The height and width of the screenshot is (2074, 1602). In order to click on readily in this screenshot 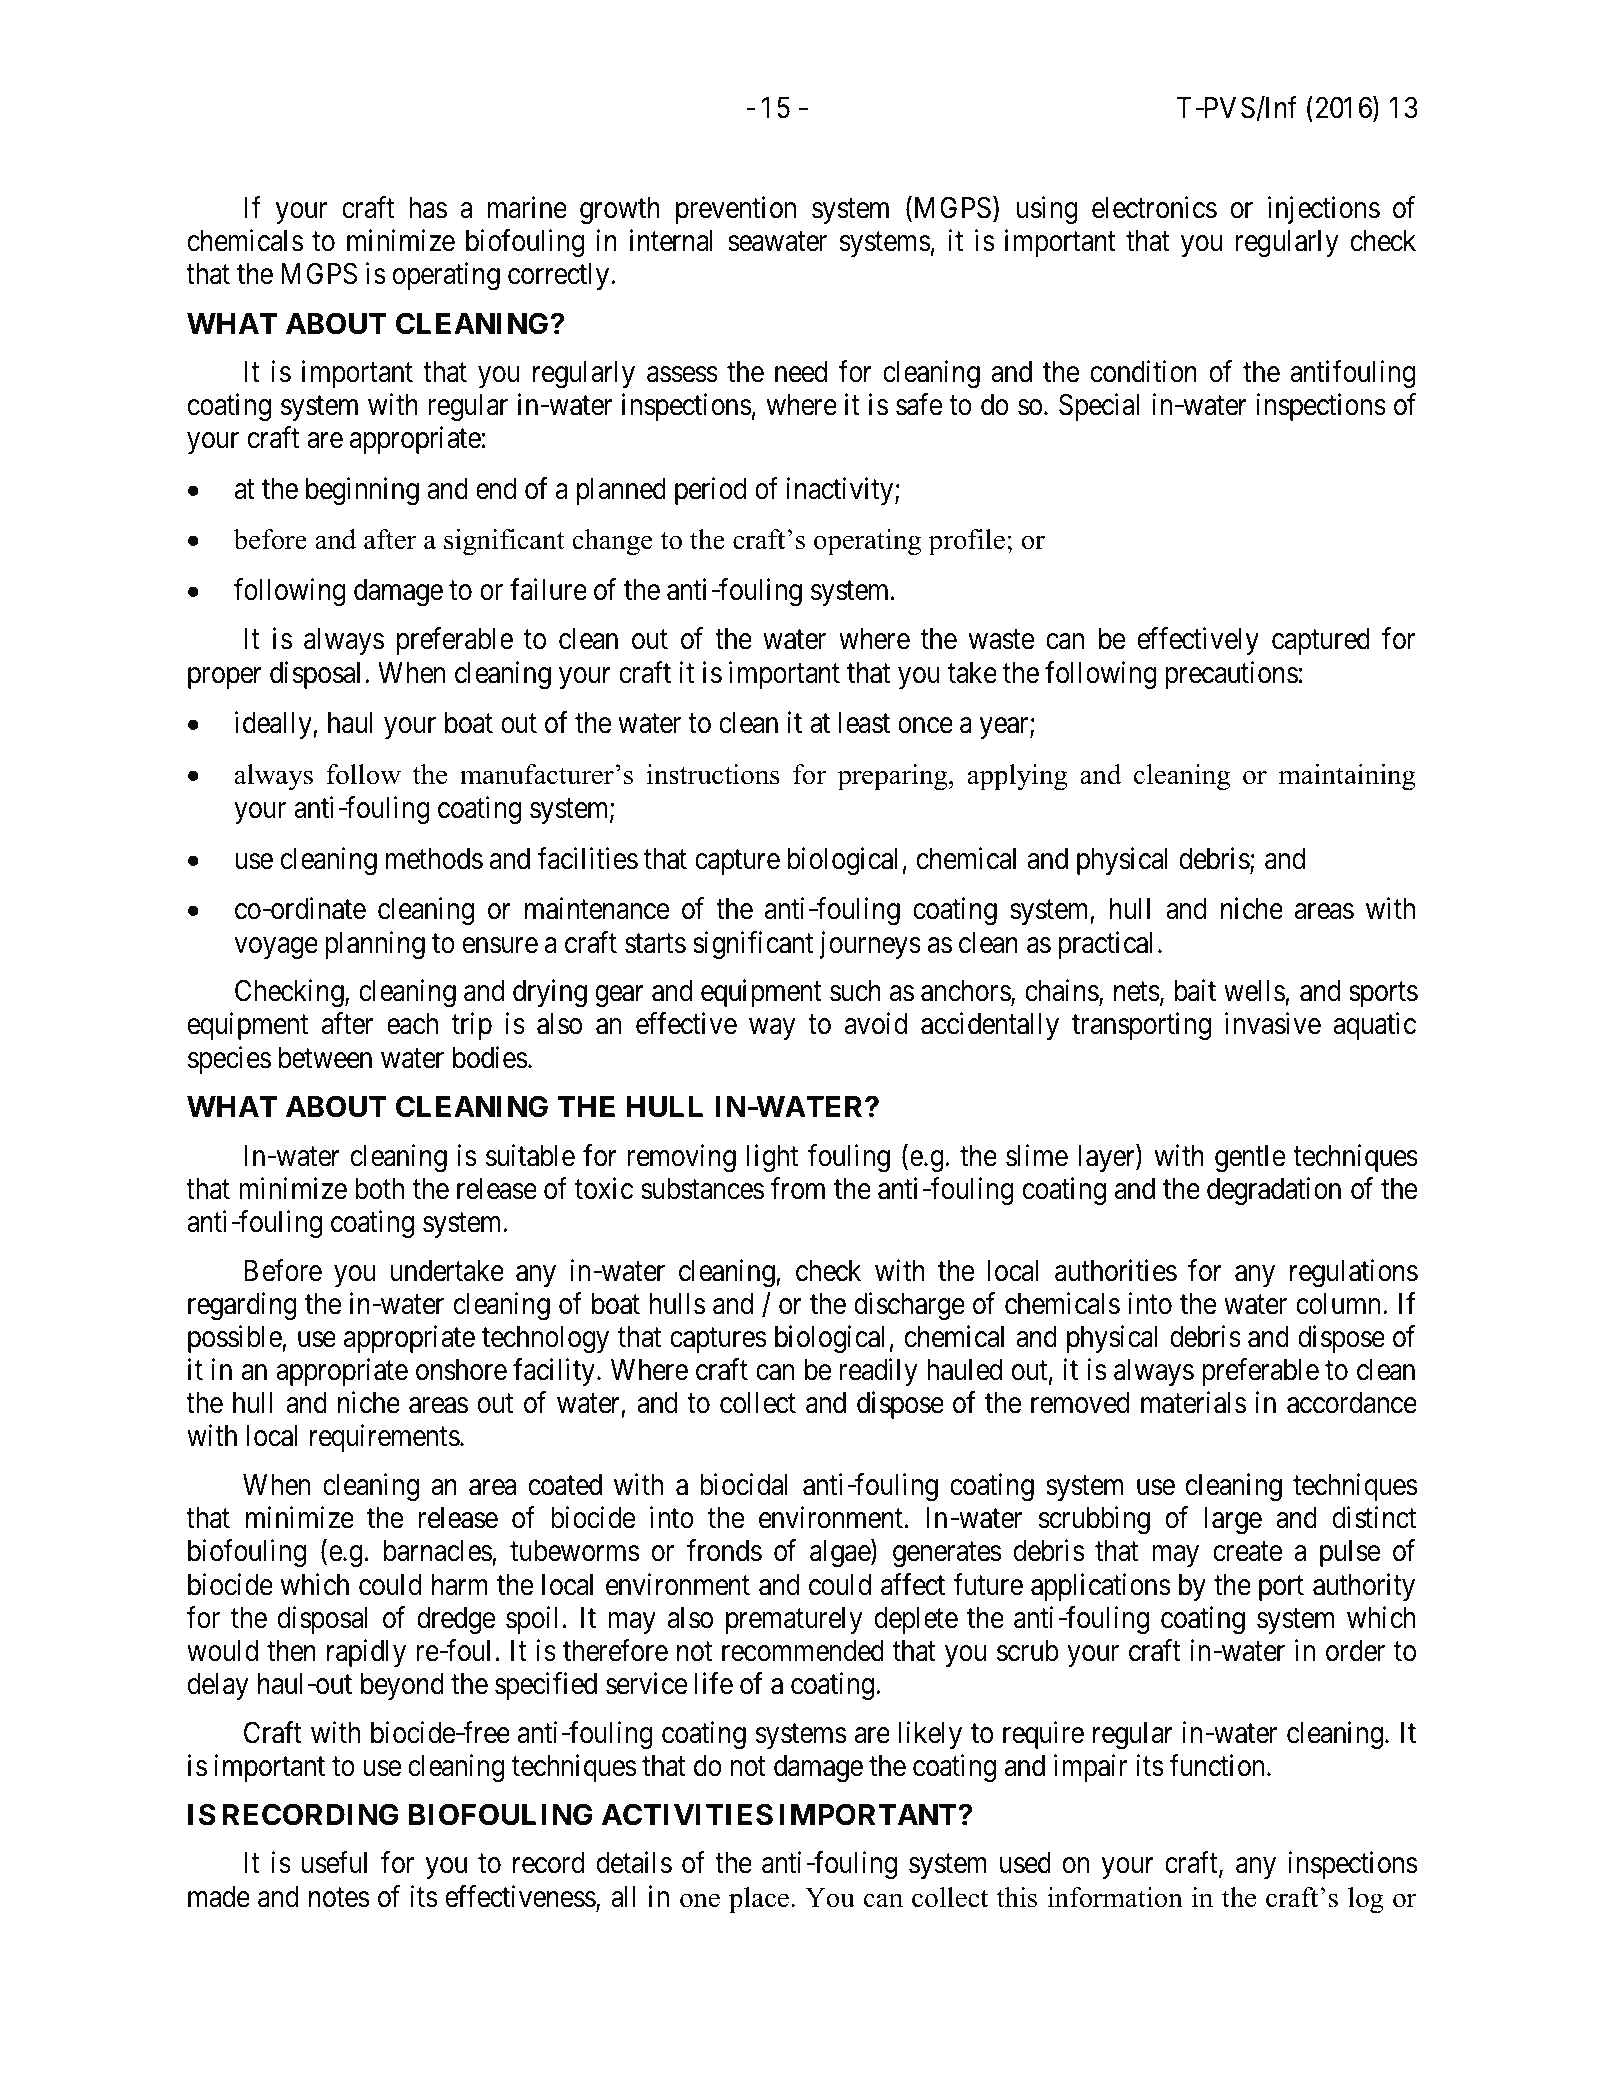, I will do `click(879, 1372)`.
